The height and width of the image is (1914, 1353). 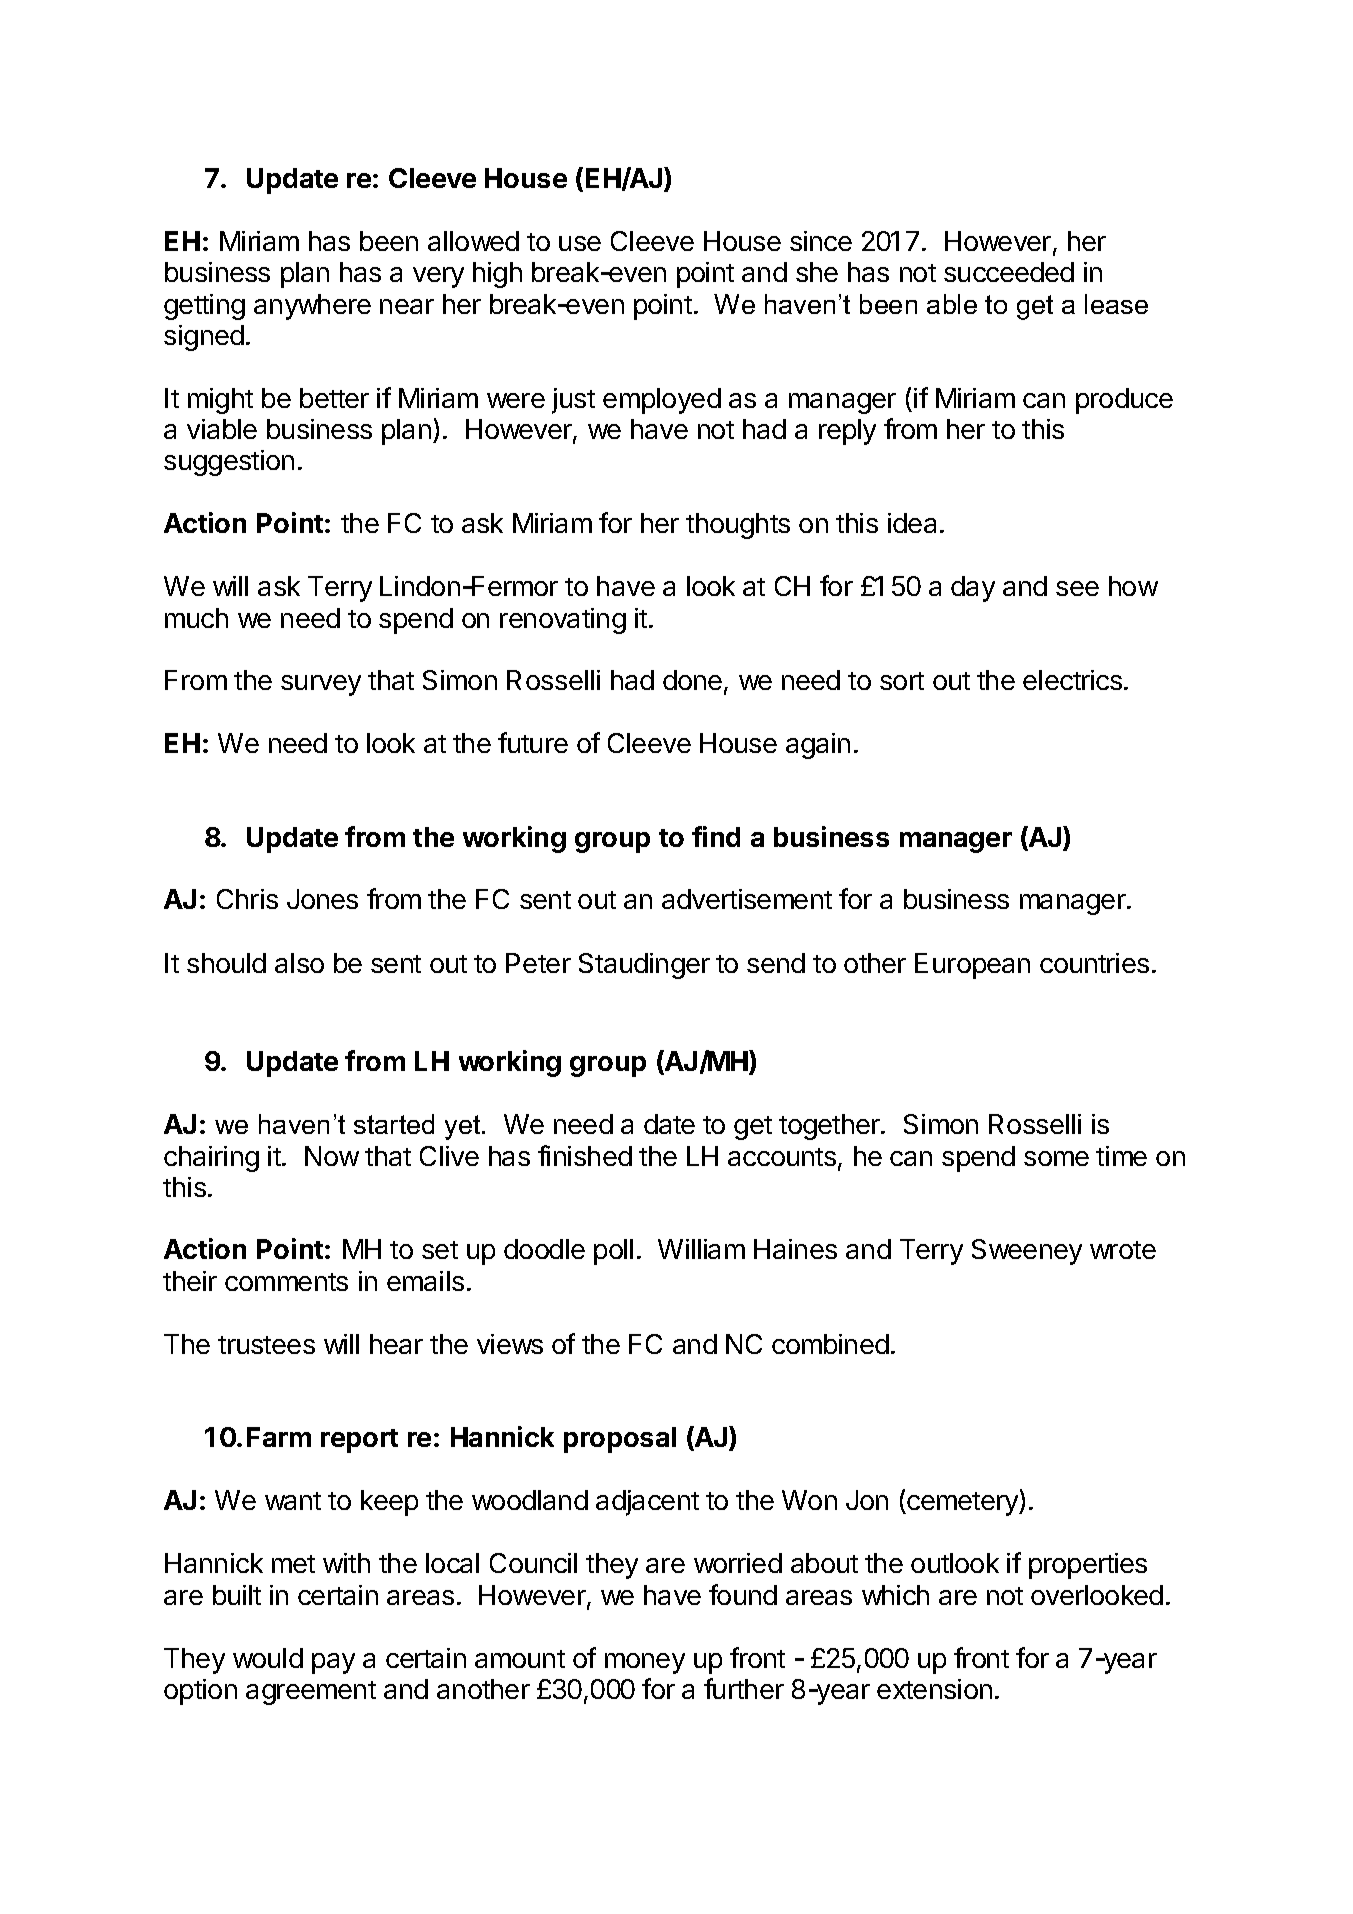 What do you see at coordinates (1056, 1158) in the image?
I see `some` at bounding box center [1056, 1158].
